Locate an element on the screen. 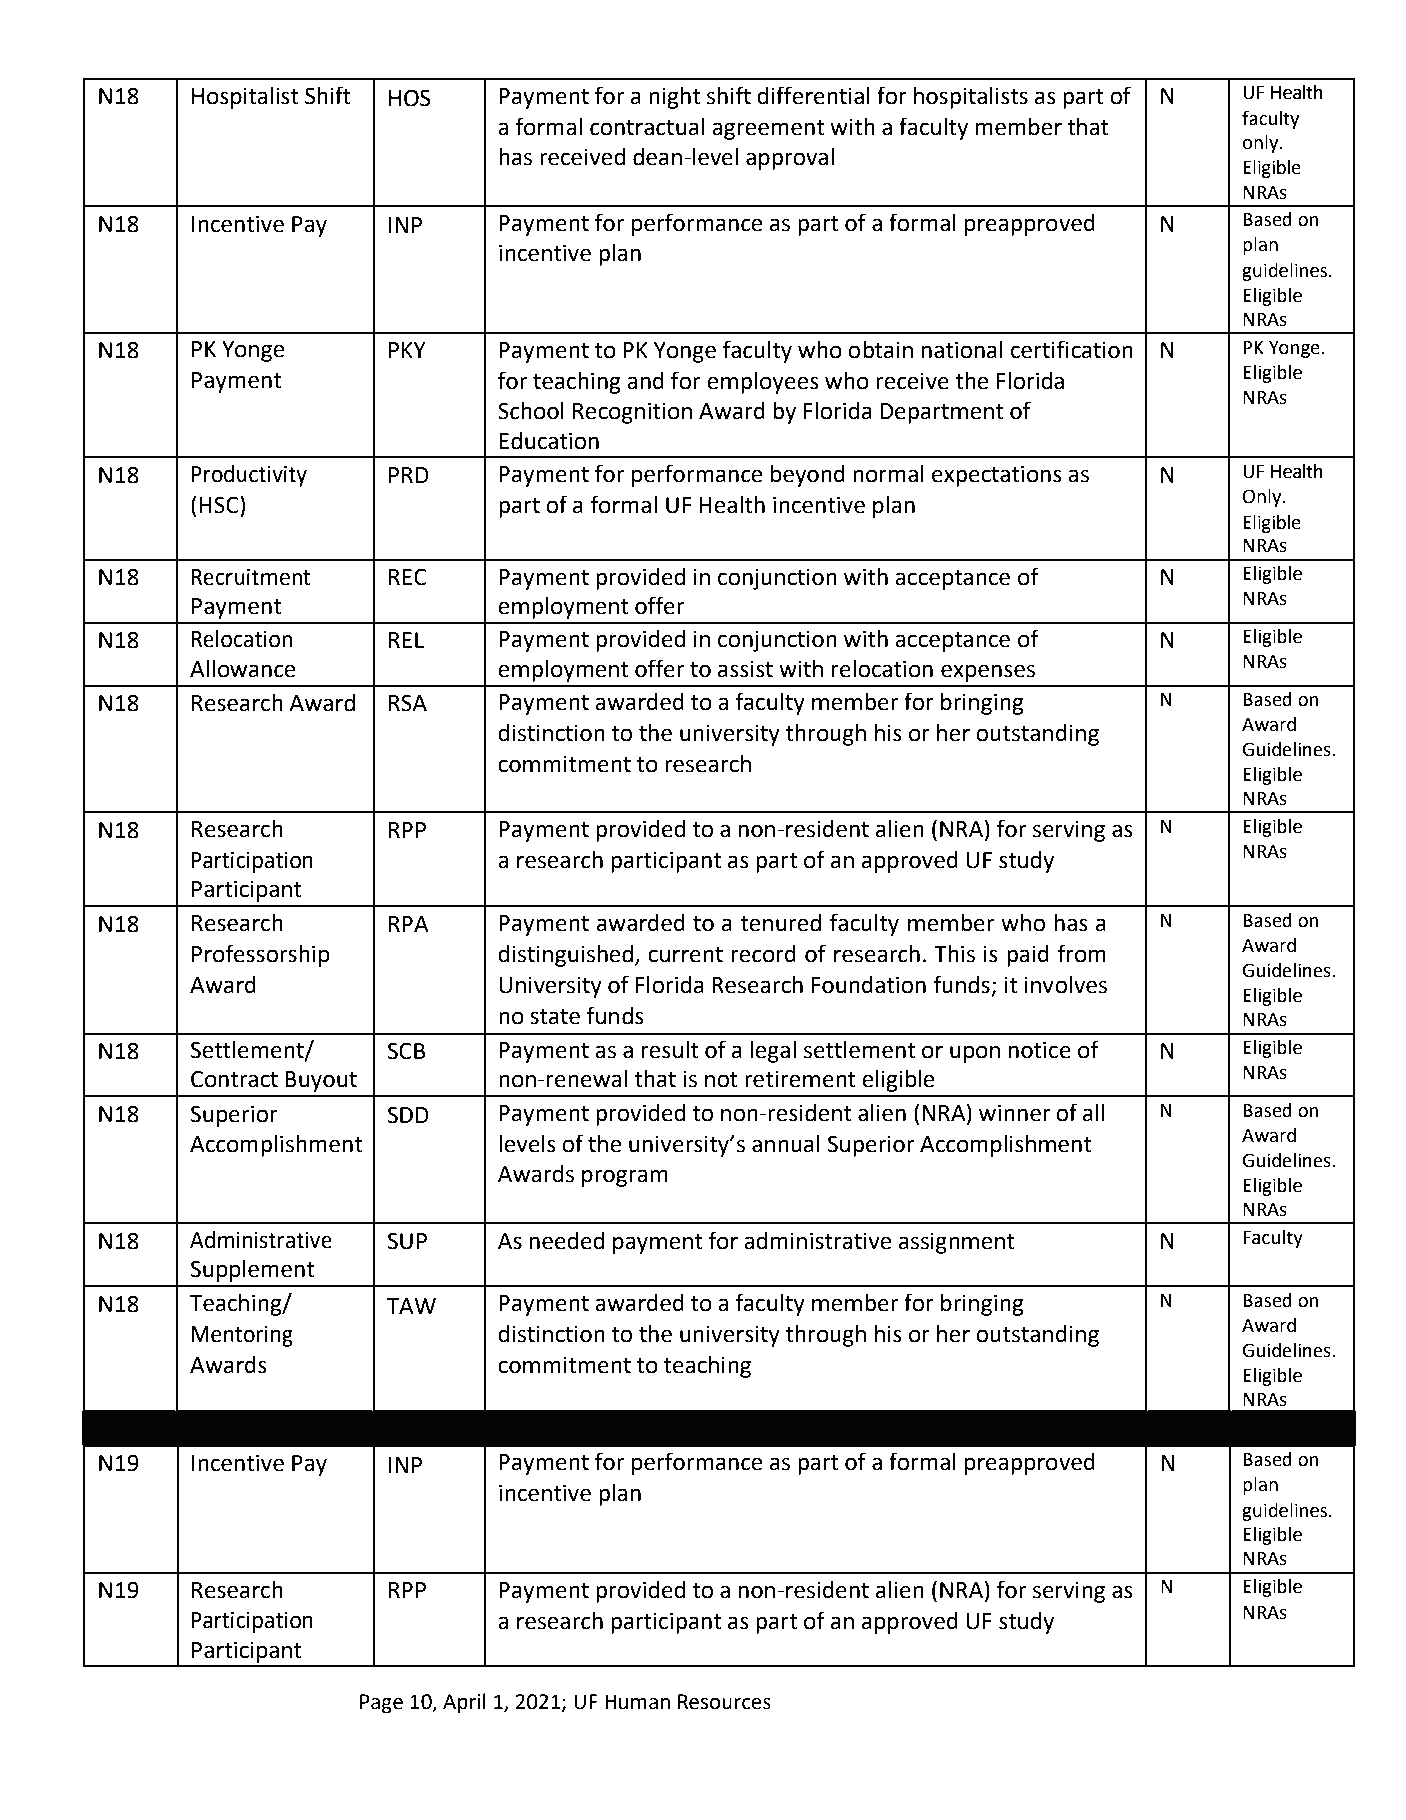  RPA is located at coordinates (409, 924).
